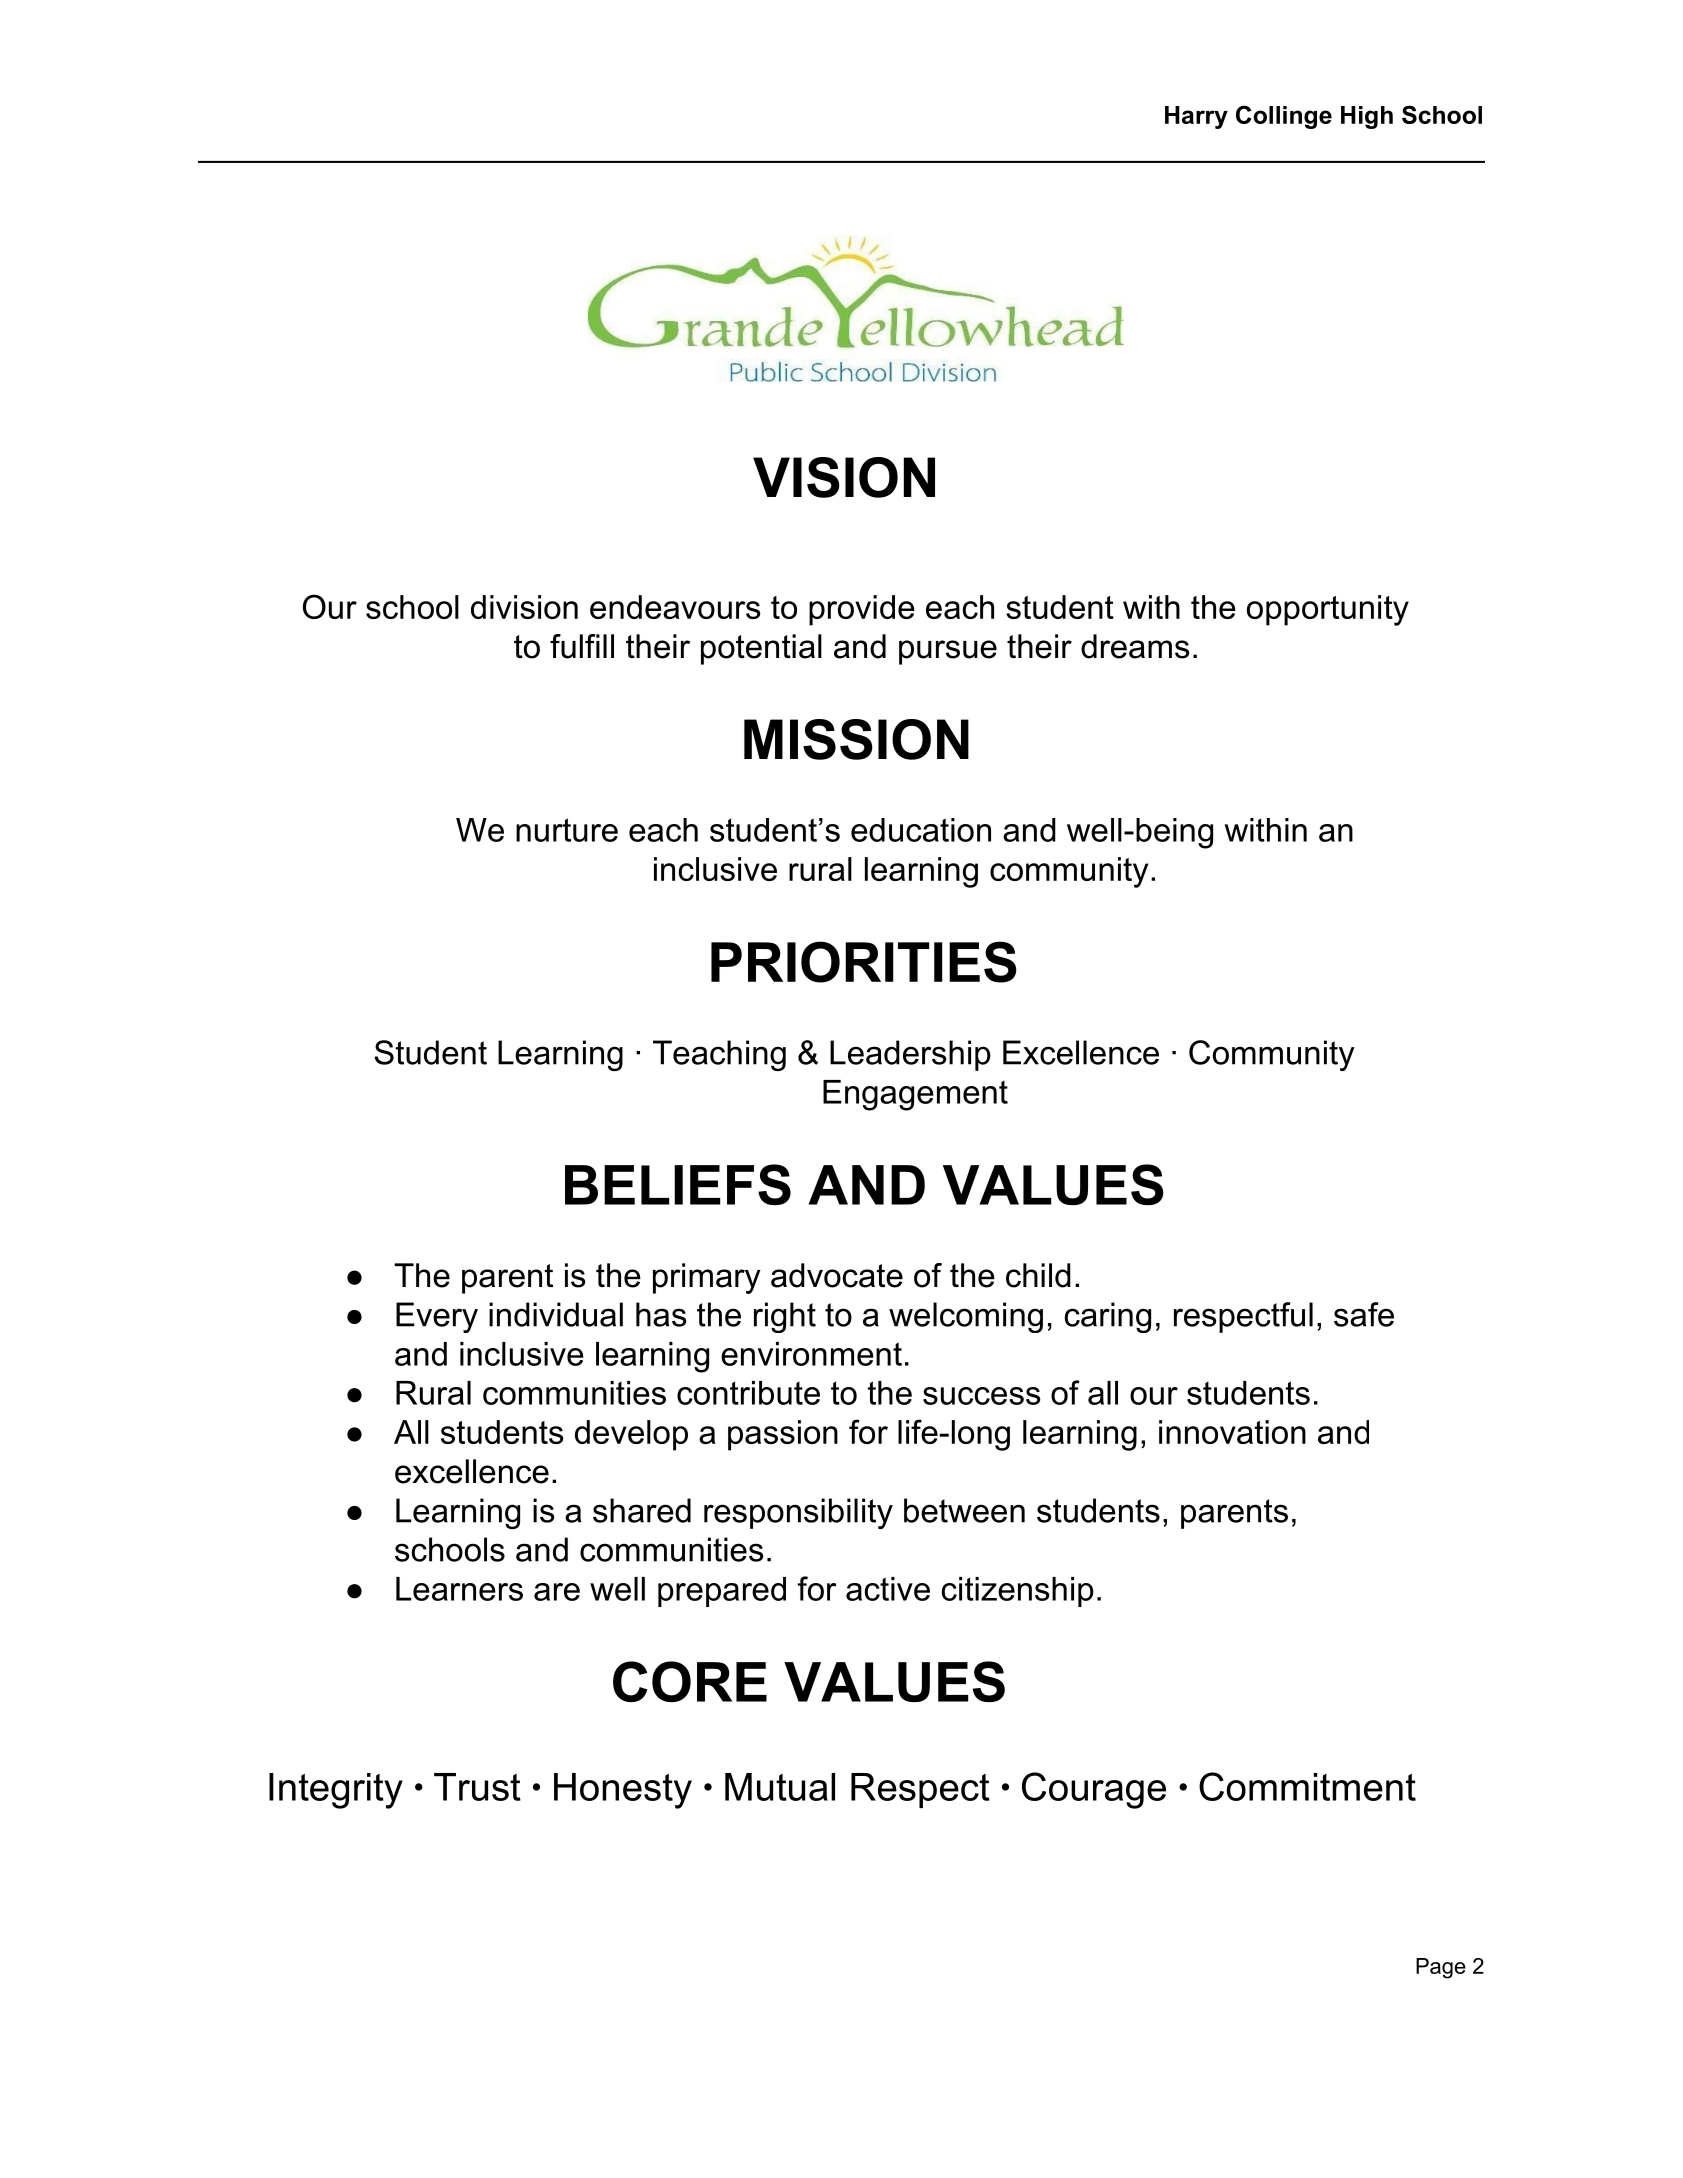  I want to click on Harry, so click(1196, 117).
